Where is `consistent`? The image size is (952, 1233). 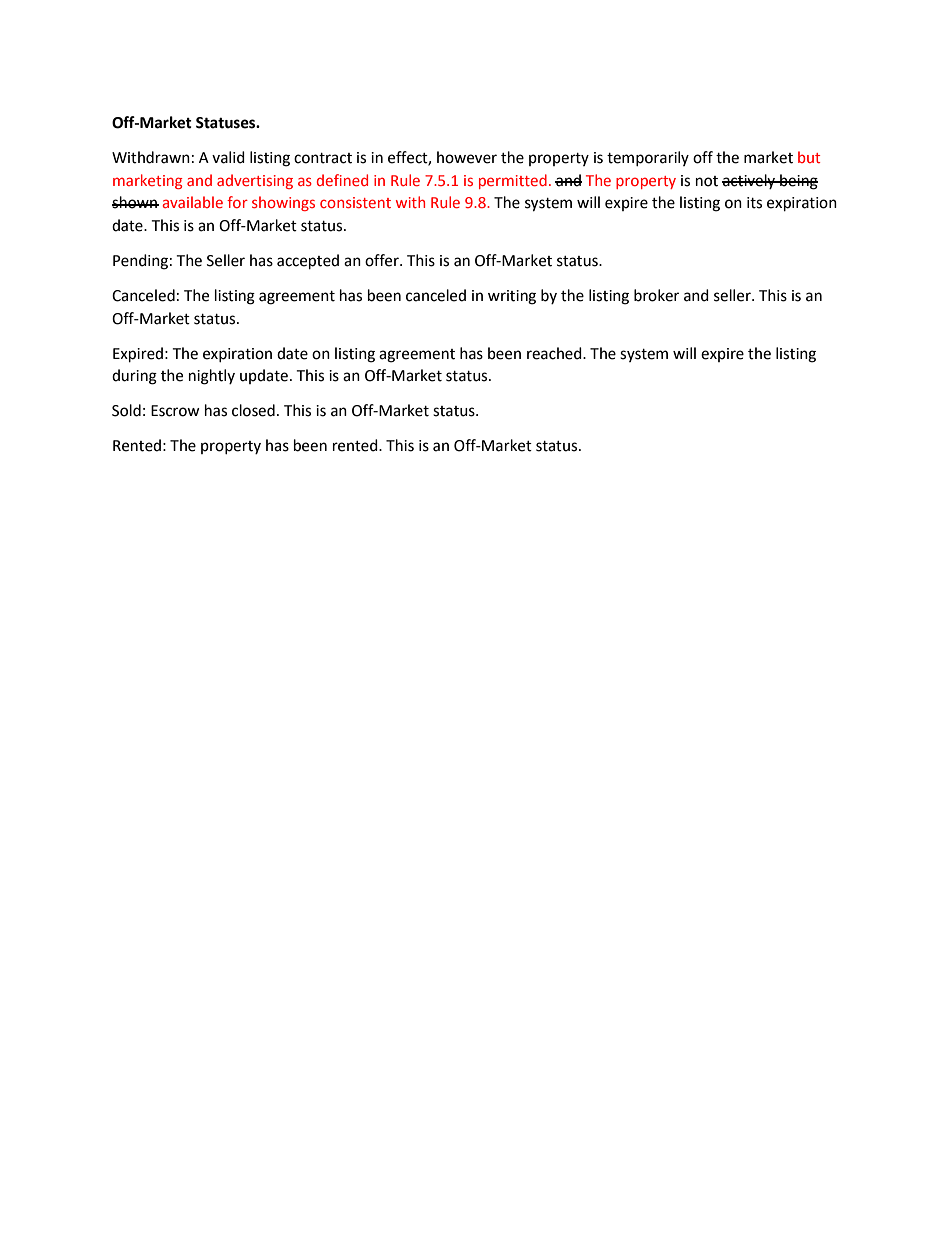 consistent is located at coordinates (355, 202).
